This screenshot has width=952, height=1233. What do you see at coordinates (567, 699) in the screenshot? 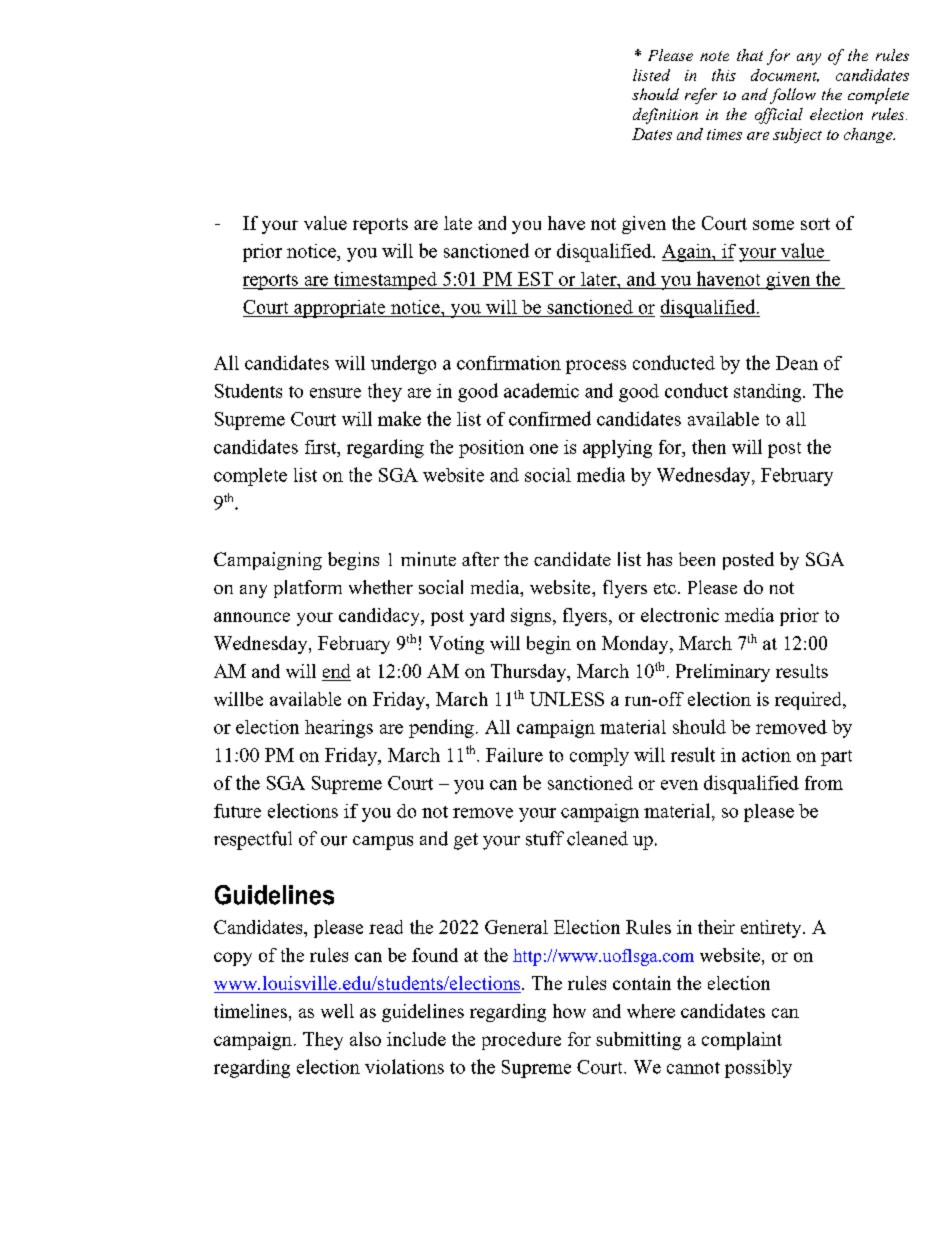
I see `UNLESS` at bounding box center [567, 699].
